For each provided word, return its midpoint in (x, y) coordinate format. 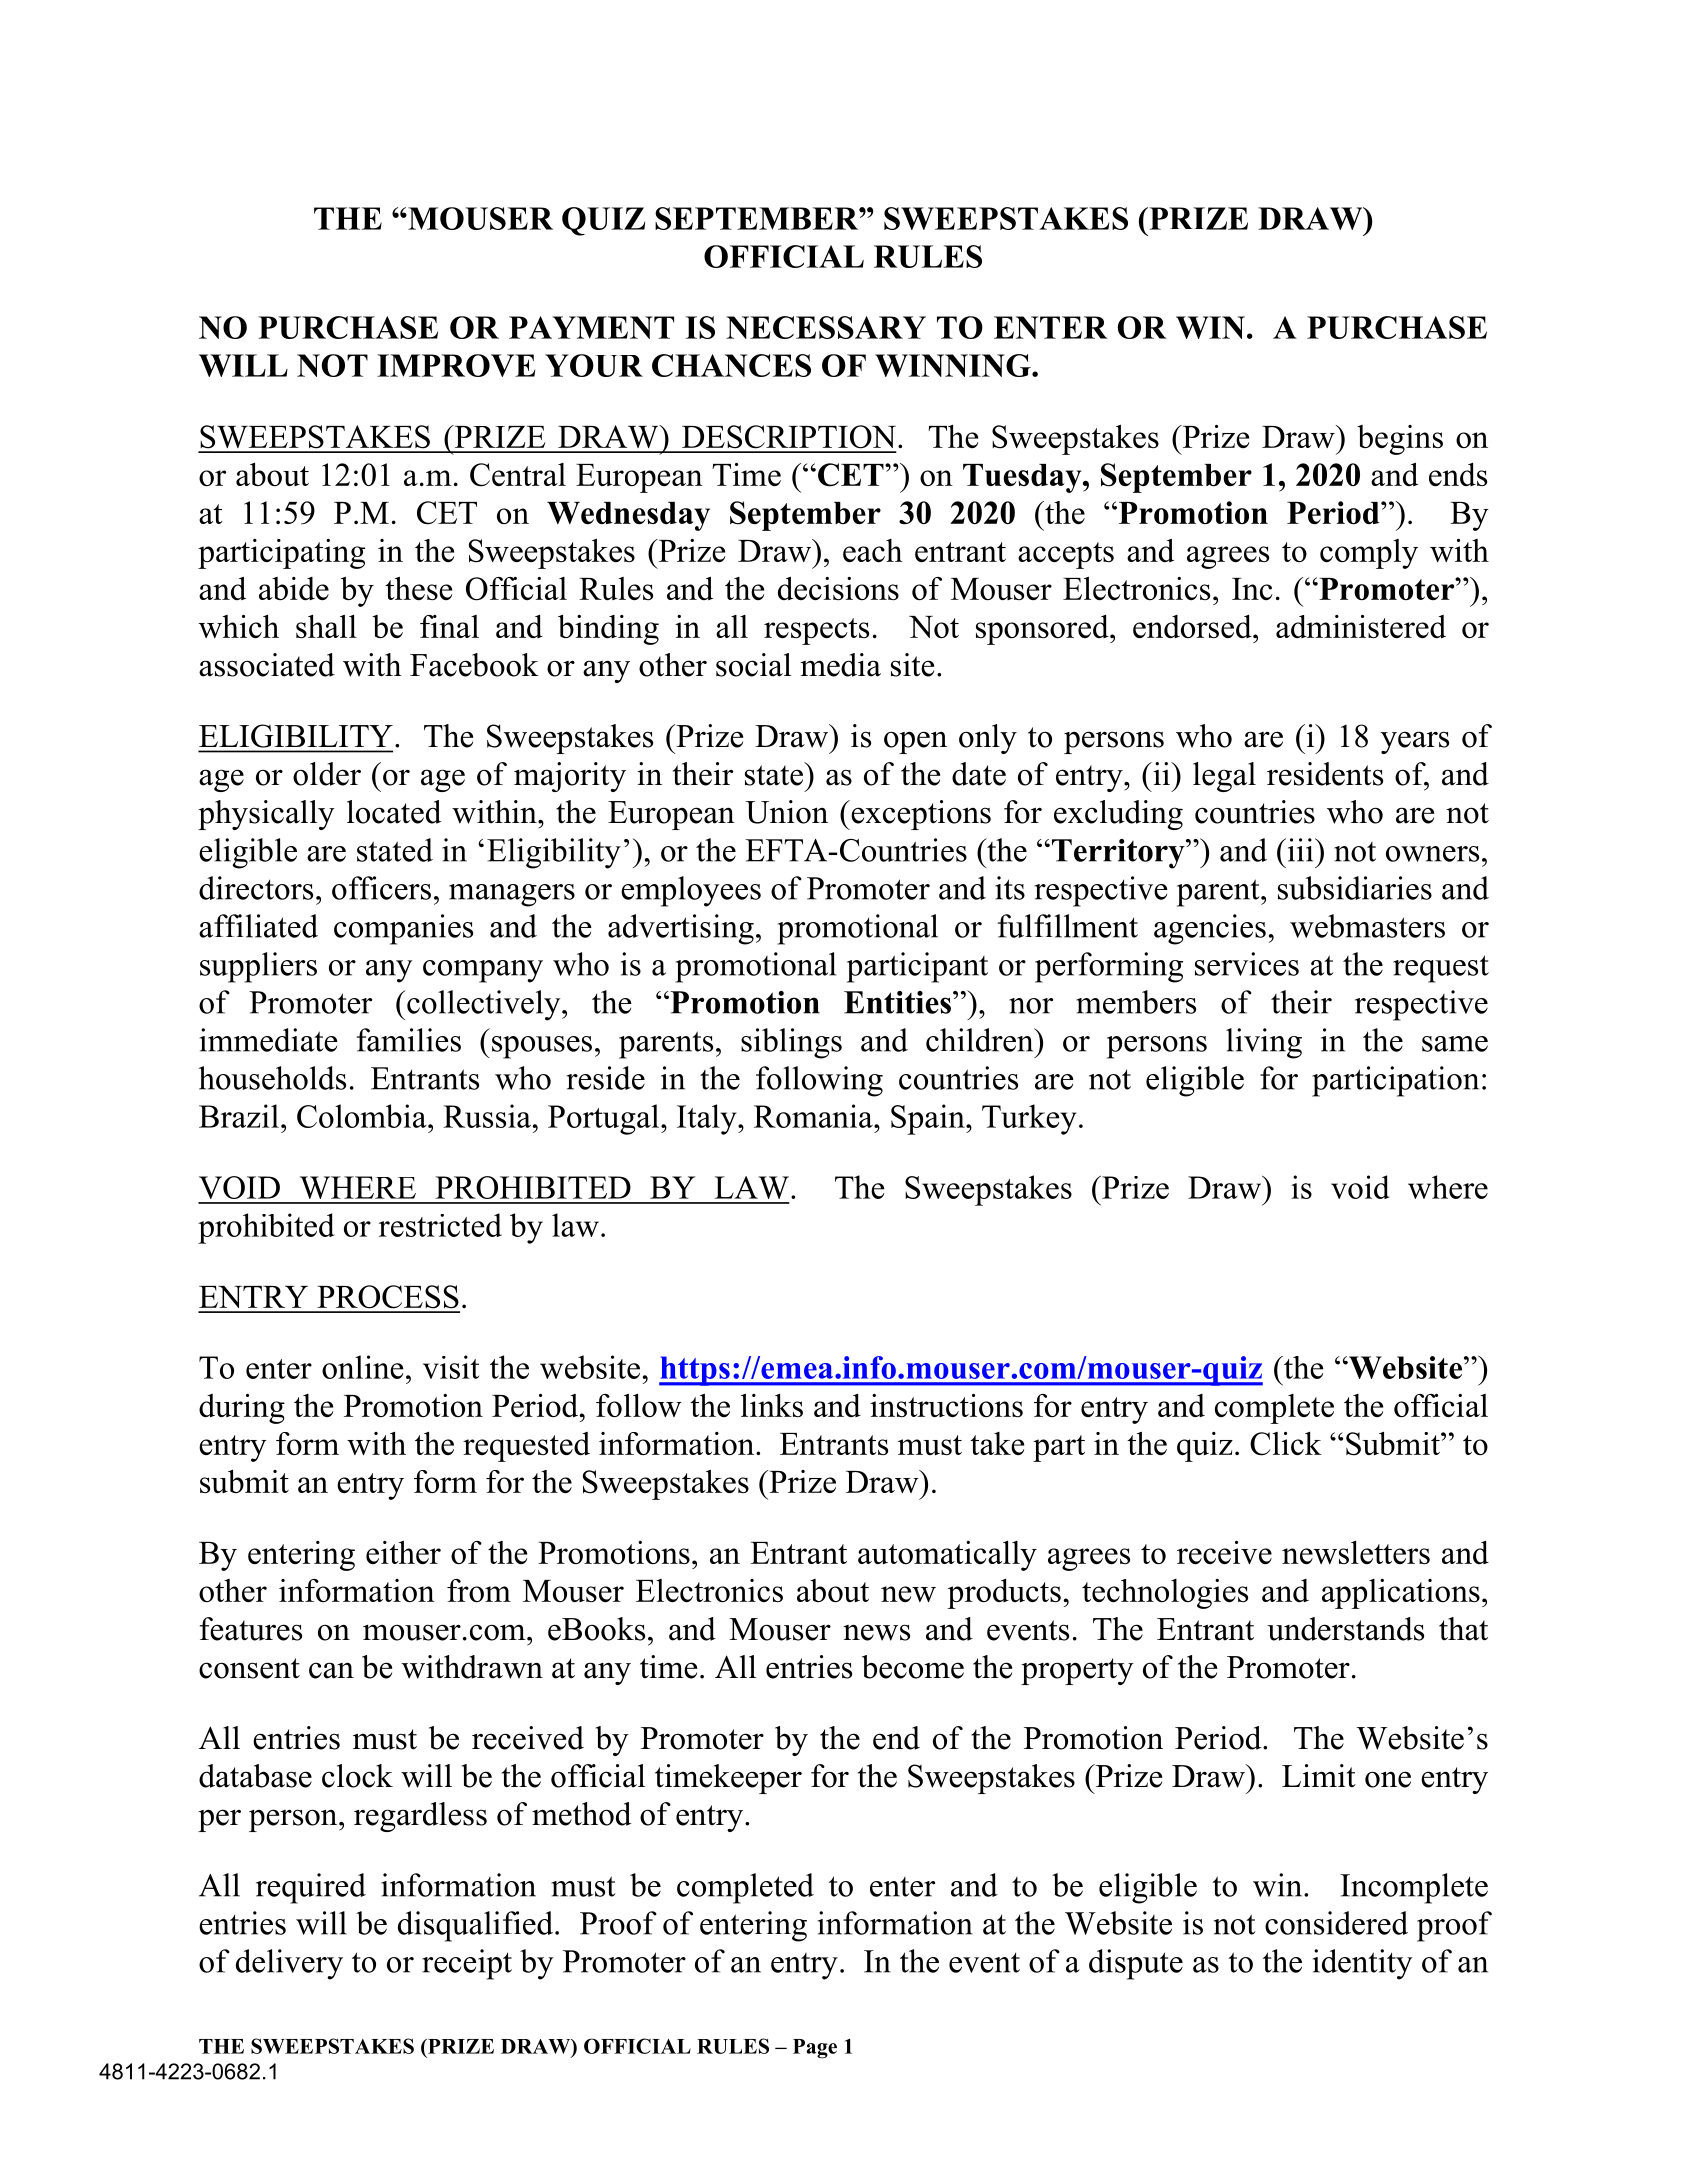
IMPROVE (456, 365)
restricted (440, 1225)
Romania (814, 1116)
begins (1400, 440)
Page (815, 2049)
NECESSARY (826, 327)
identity (1362, 1964)
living (1264, 1043)
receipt (467, 1964)
